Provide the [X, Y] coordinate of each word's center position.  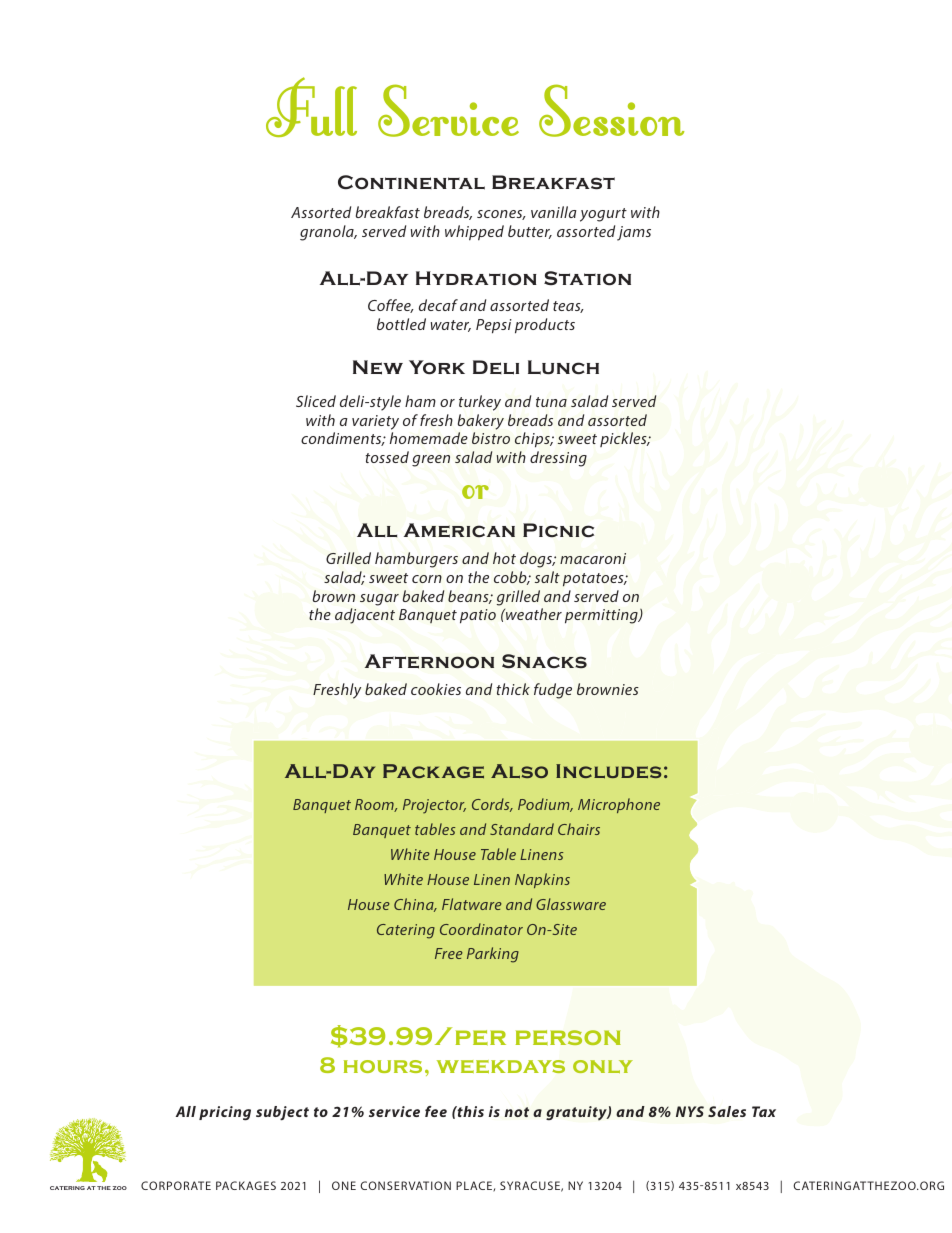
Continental [411, 182]
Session [611, 110]
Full [311, 107]
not [517, 1112]
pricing [225, 1113]
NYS [690, 1111]
